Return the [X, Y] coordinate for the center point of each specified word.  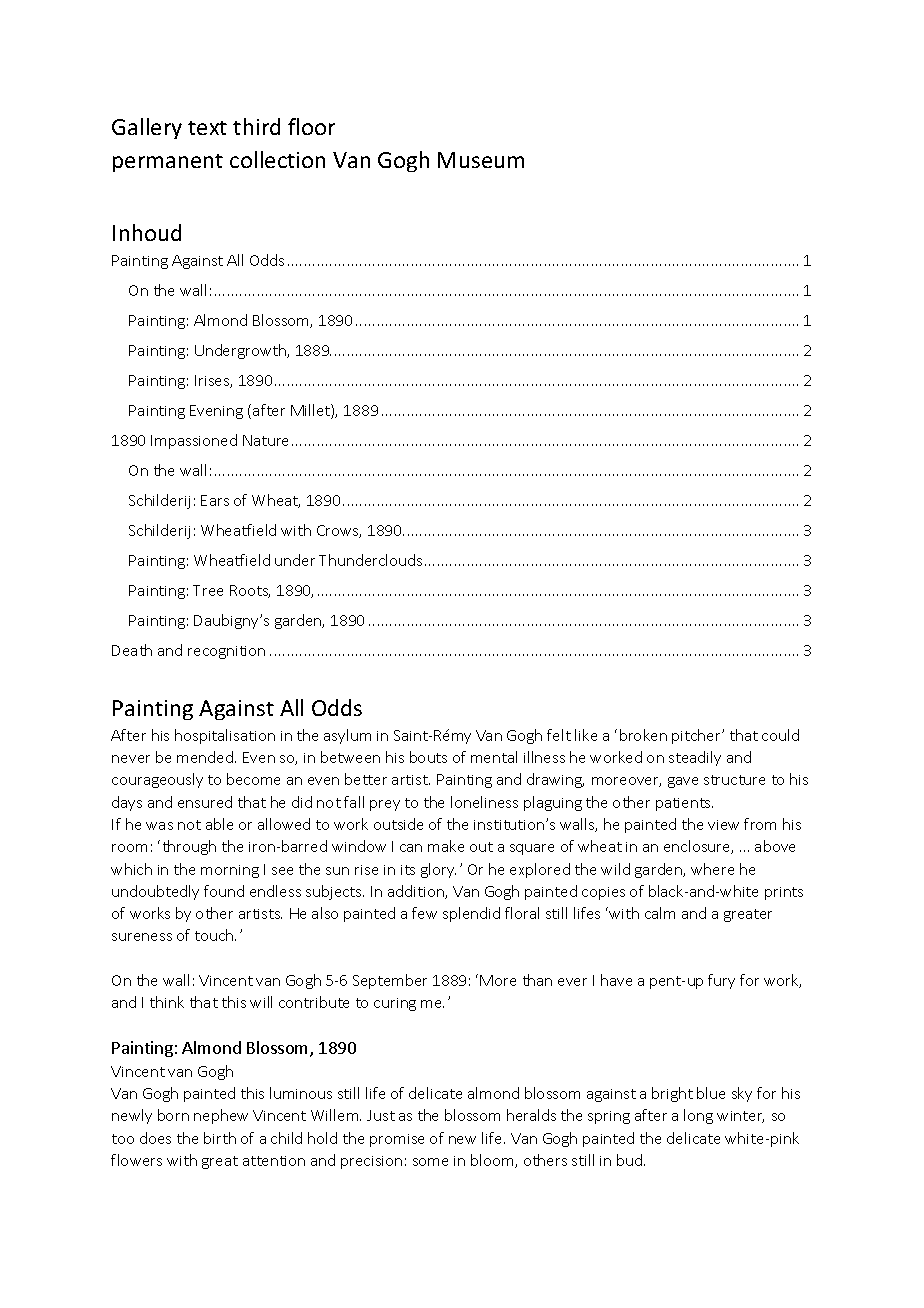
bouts [428, 757]
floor [311, 126]
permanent [168, 163]
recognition [226, 652]
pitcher [698, 736]
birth [220, 1138]
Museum [481, 160]
